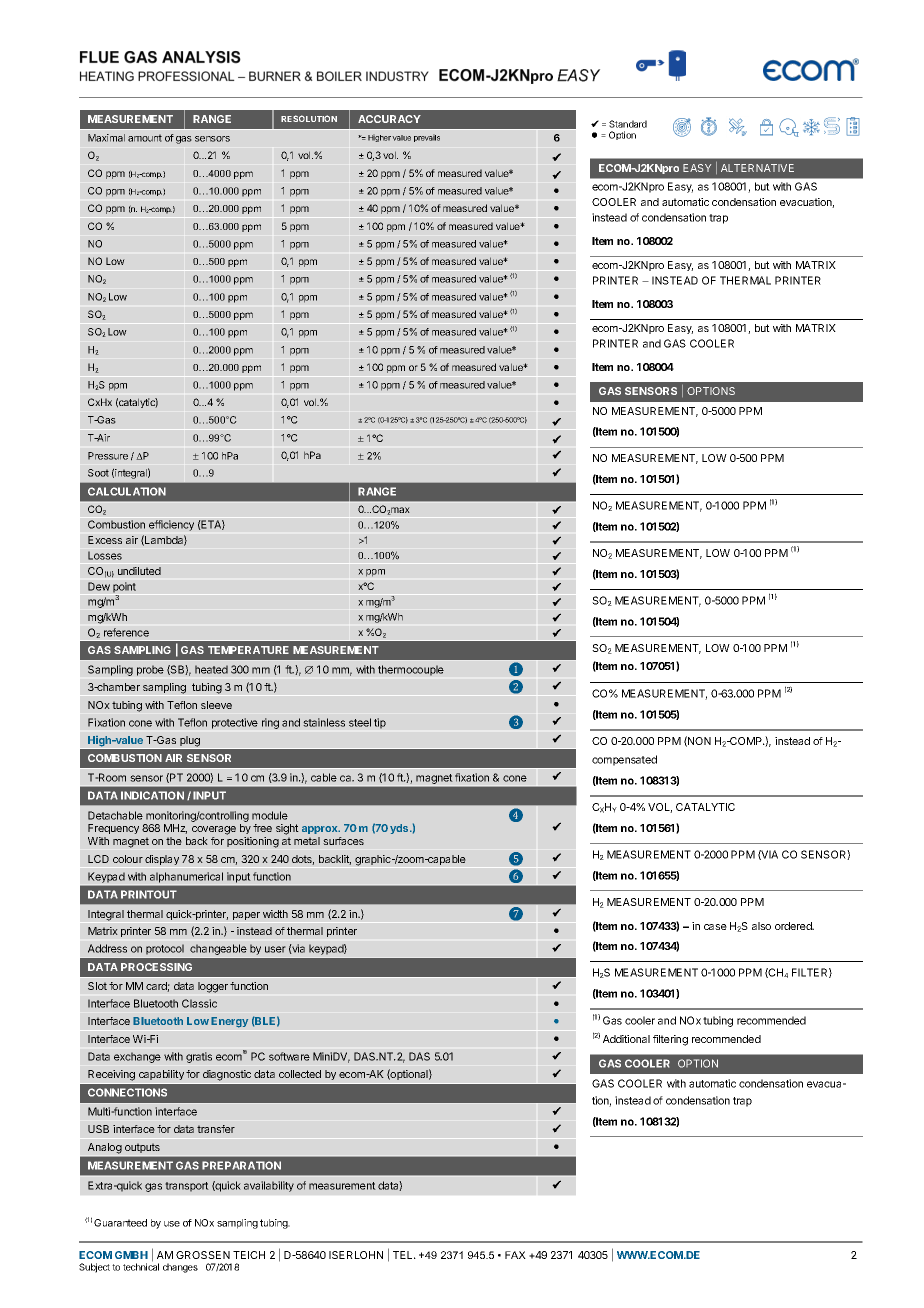 The image size is (924, 1308). Describe the element at coordinates (515, 1255) in the screenshot. I see `FAX` at that location.
